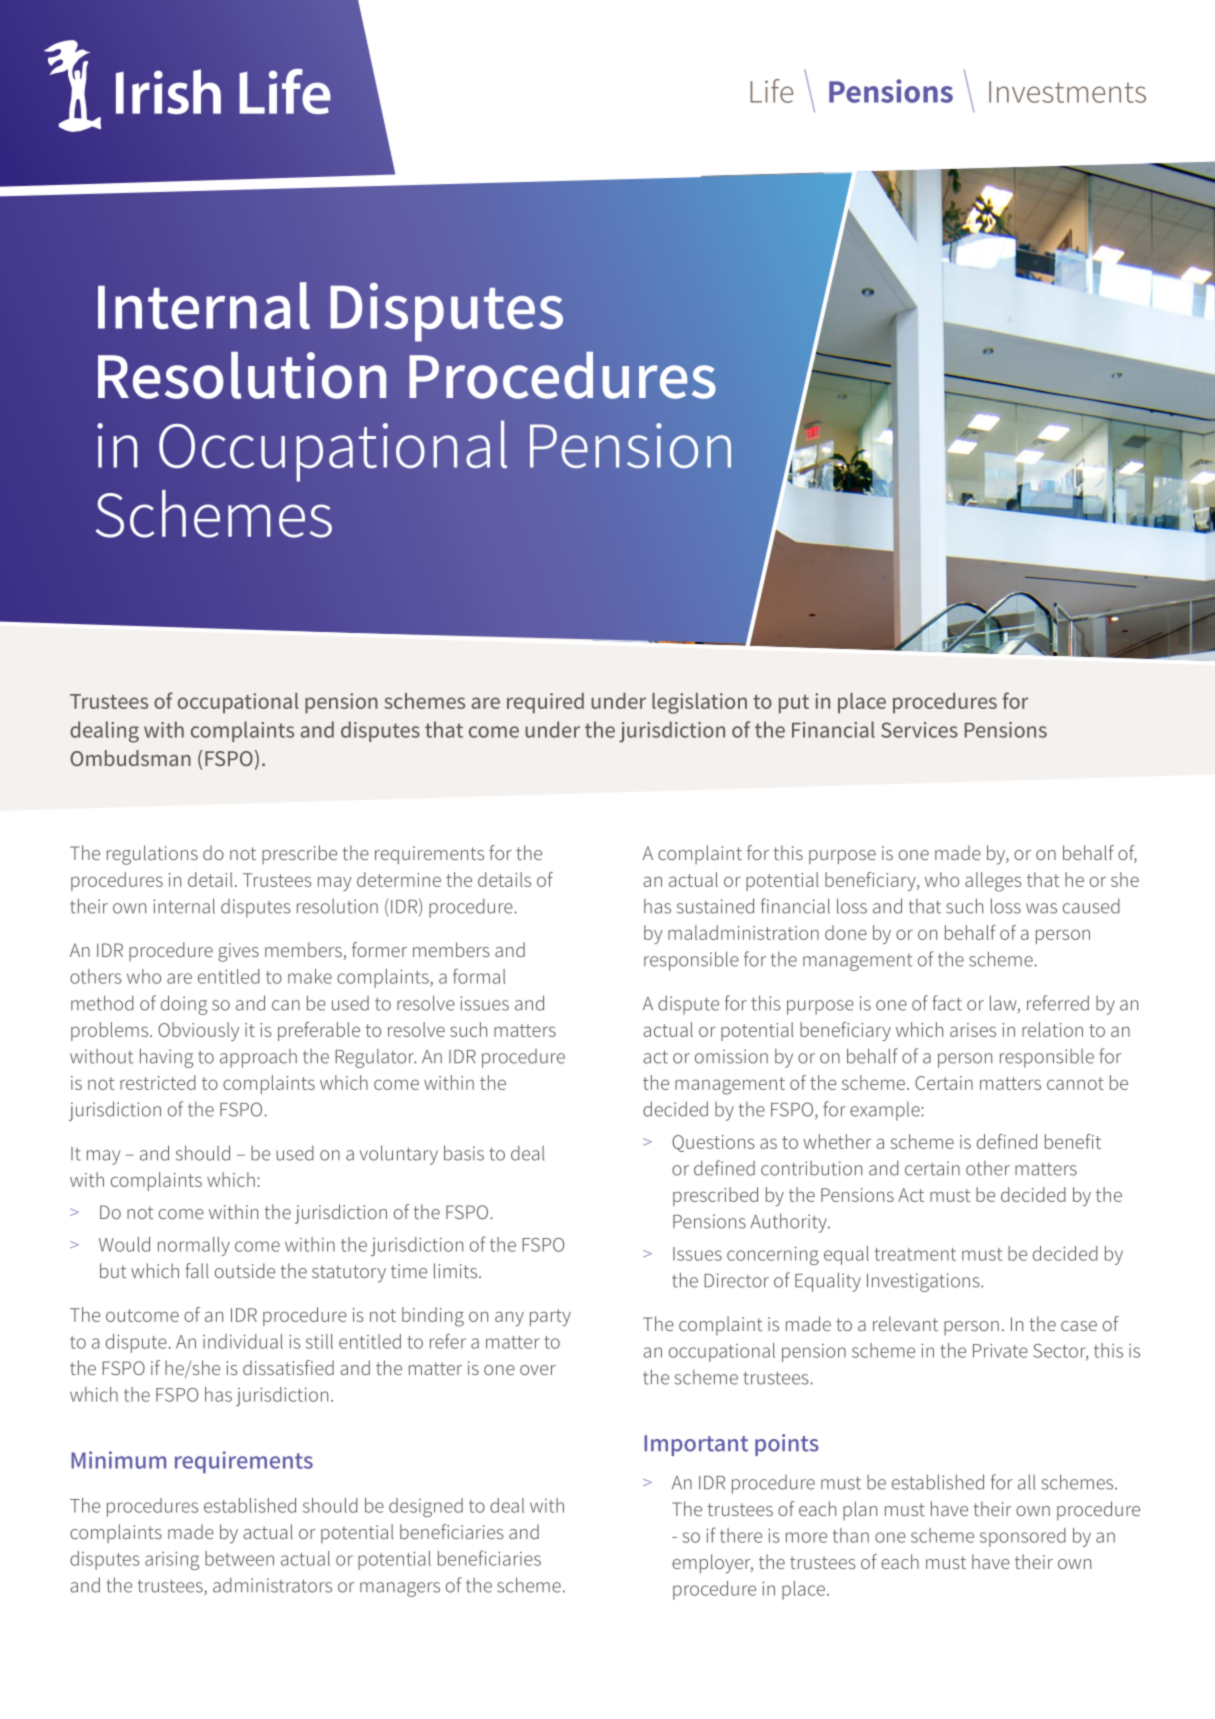 Image resolution: width=1215 pixels, height=1719 pixels. I want to click on regulations, so click(152, 855).
